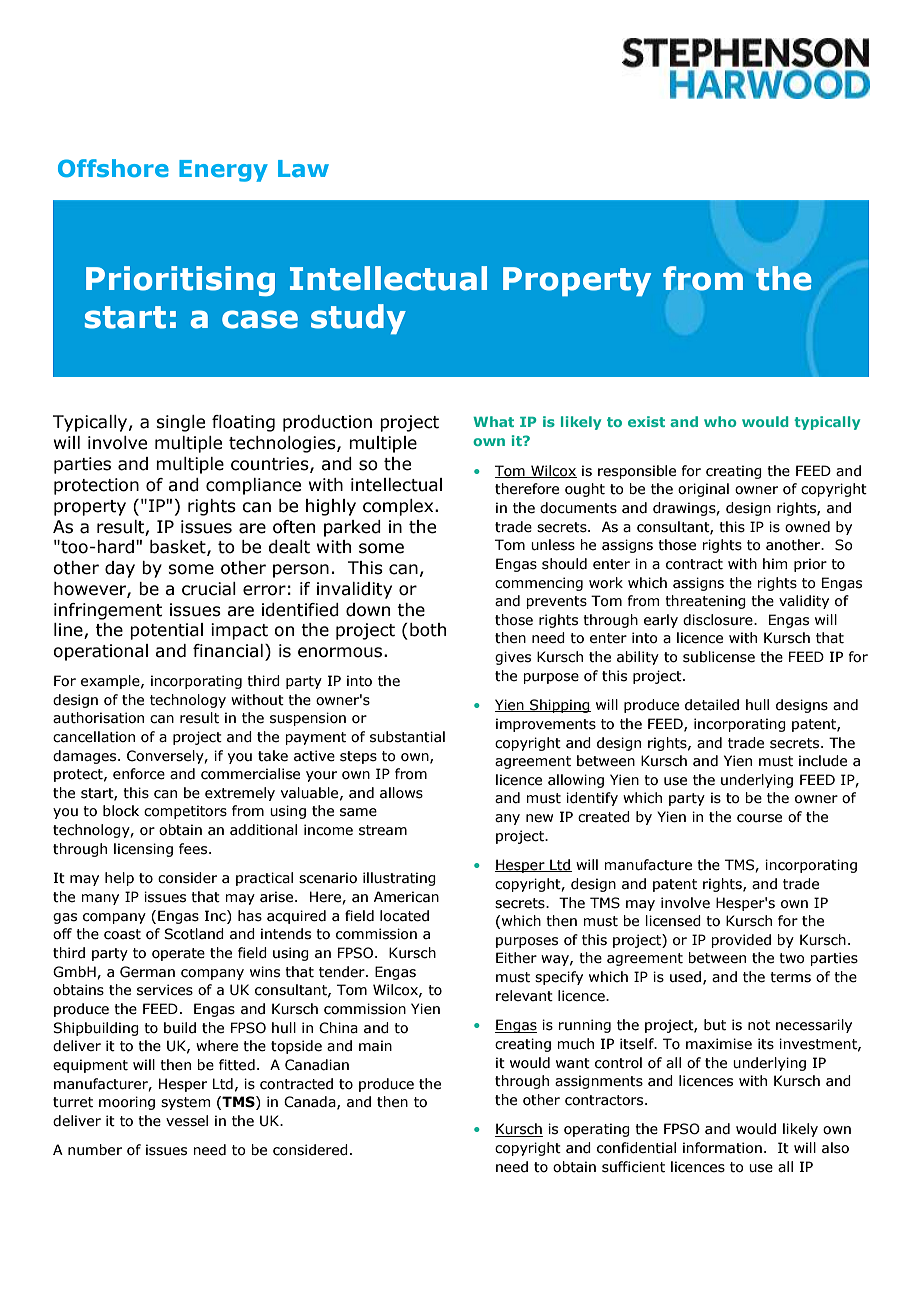  What do you see at coordinates (493, 421) in the screenshot?
I see `What` at bounding box center [493, 421].
